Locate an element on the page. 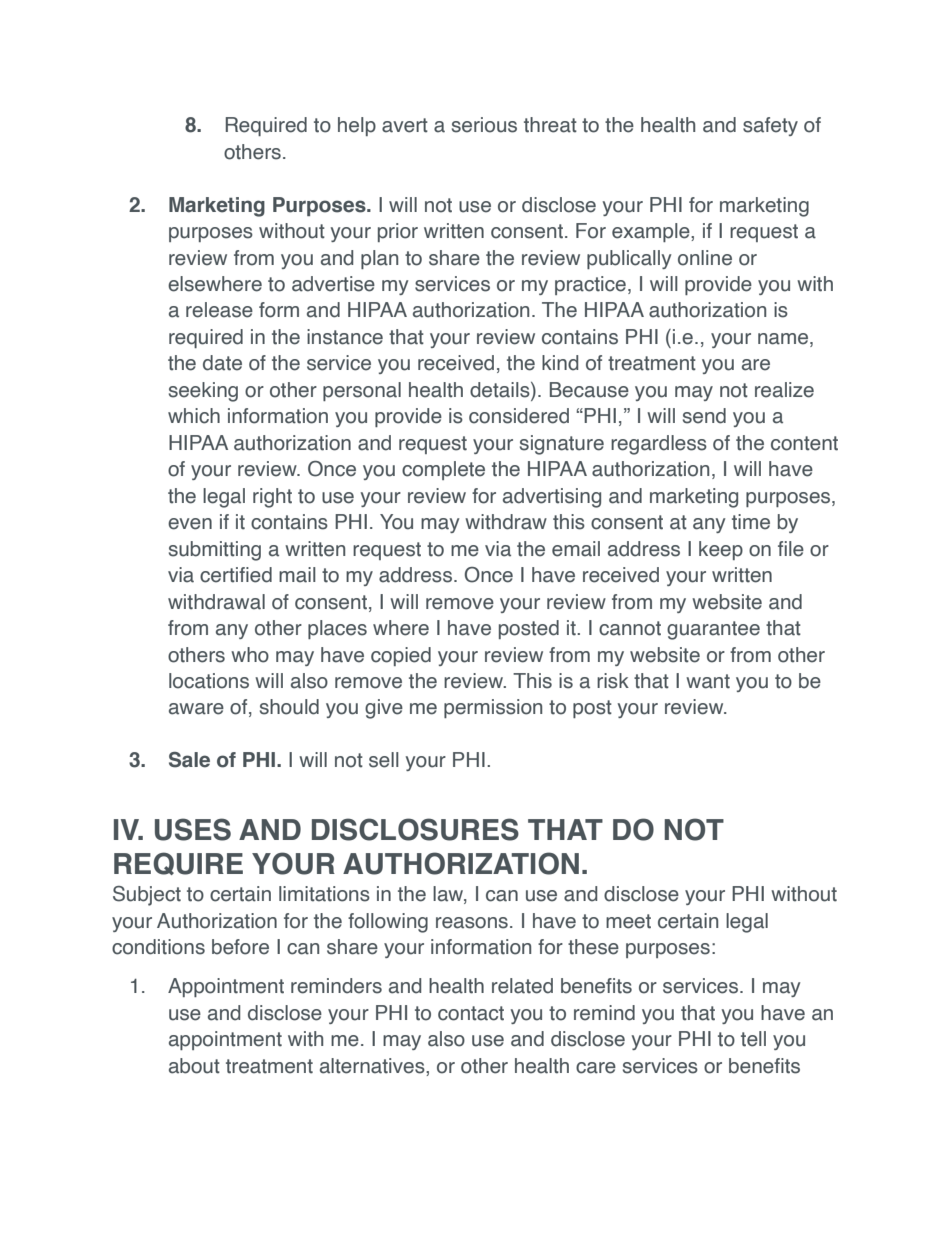 This page has width=952, height=1233. tell is located at coordinates (753, 1039).
